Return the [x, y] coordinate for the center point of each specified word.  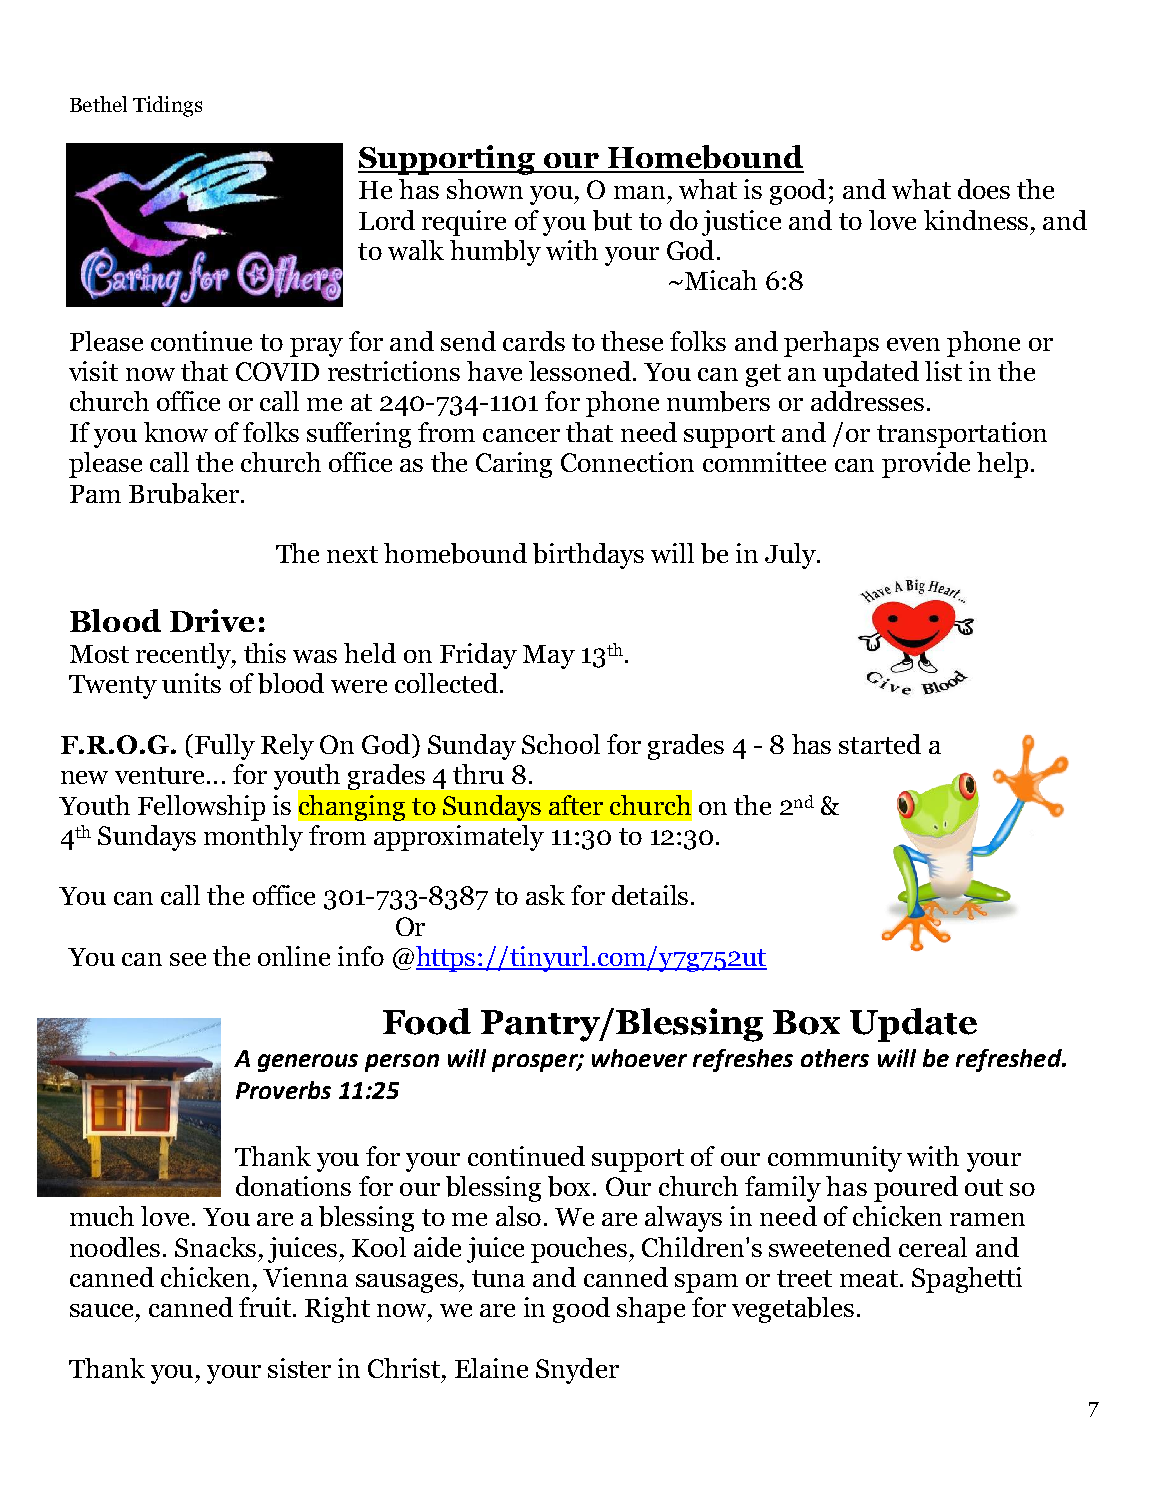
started [880, 744]
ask [545, 895]
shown [485, 189]
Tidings [167, 106]
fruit [266, 1307]
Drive [212, 620]
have [494, 371]
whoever [639, 1058]
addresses [867, 401]
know [176, 432]
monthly [253, 838]
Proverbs [283, 1090]
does [984, 189]
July [791, 556]
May [549, 657]
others [835, 1058]
